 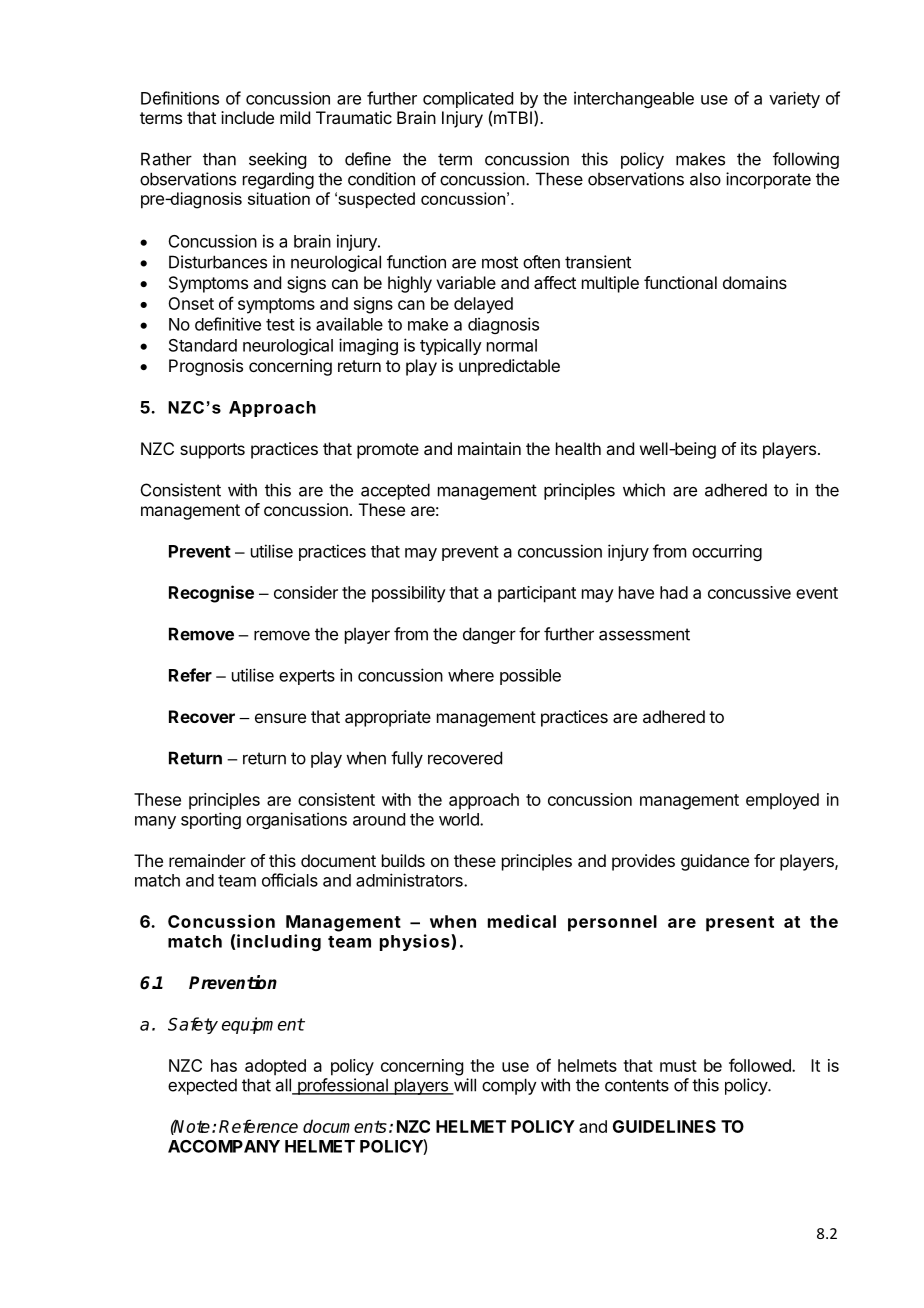 I want to click on concussive, so click(x=749, y=592).
